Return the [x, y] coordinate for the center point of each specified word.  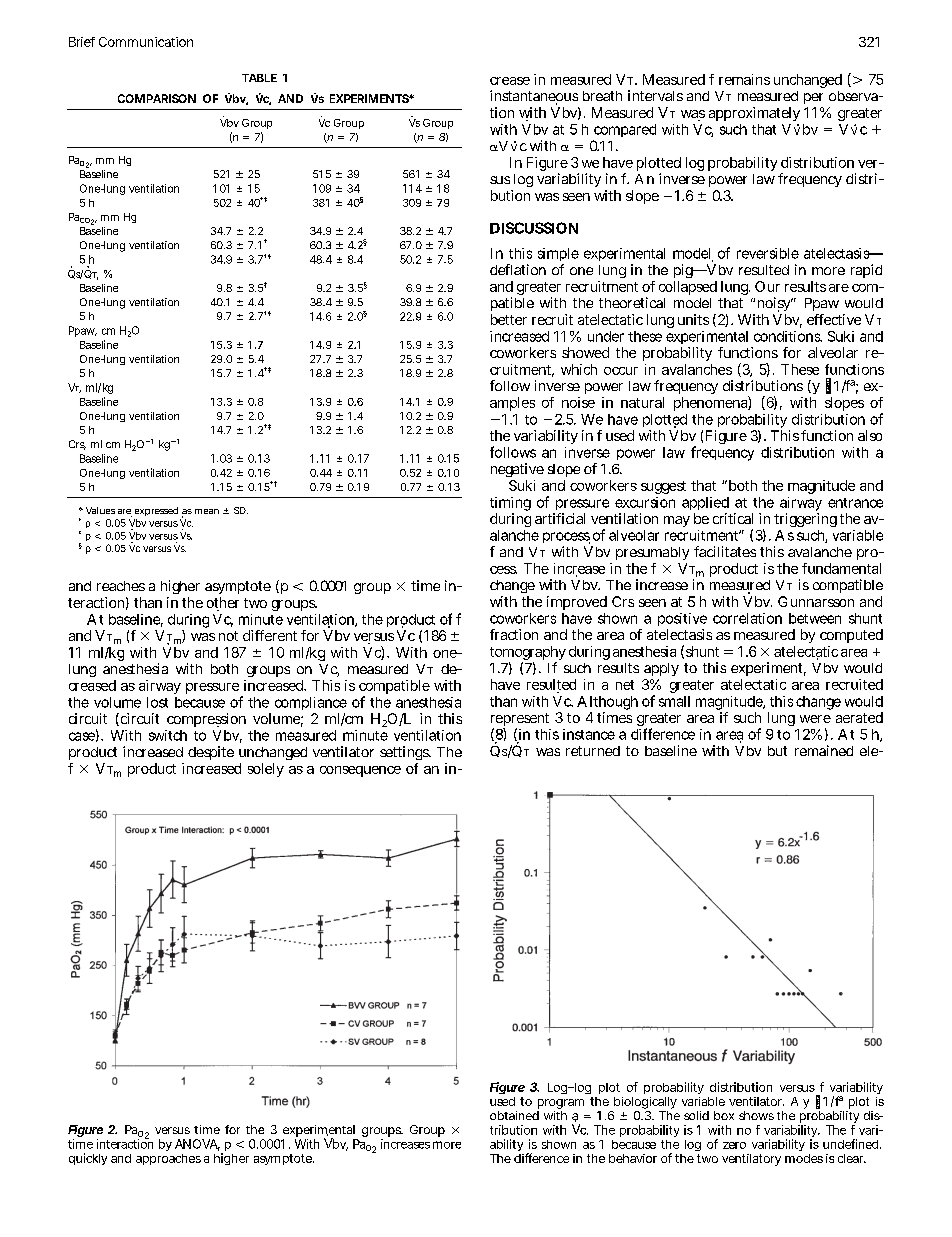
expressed [156, 511]
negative [517, 470]
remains [744, 79]
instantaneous [534, 97]
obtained [514, 1115]
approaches [168, 1159]
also [870, 435]
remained [824, 750]
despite [211, 753]
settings [405, 753]
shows [756, 1115]
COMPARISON [157, 98]
